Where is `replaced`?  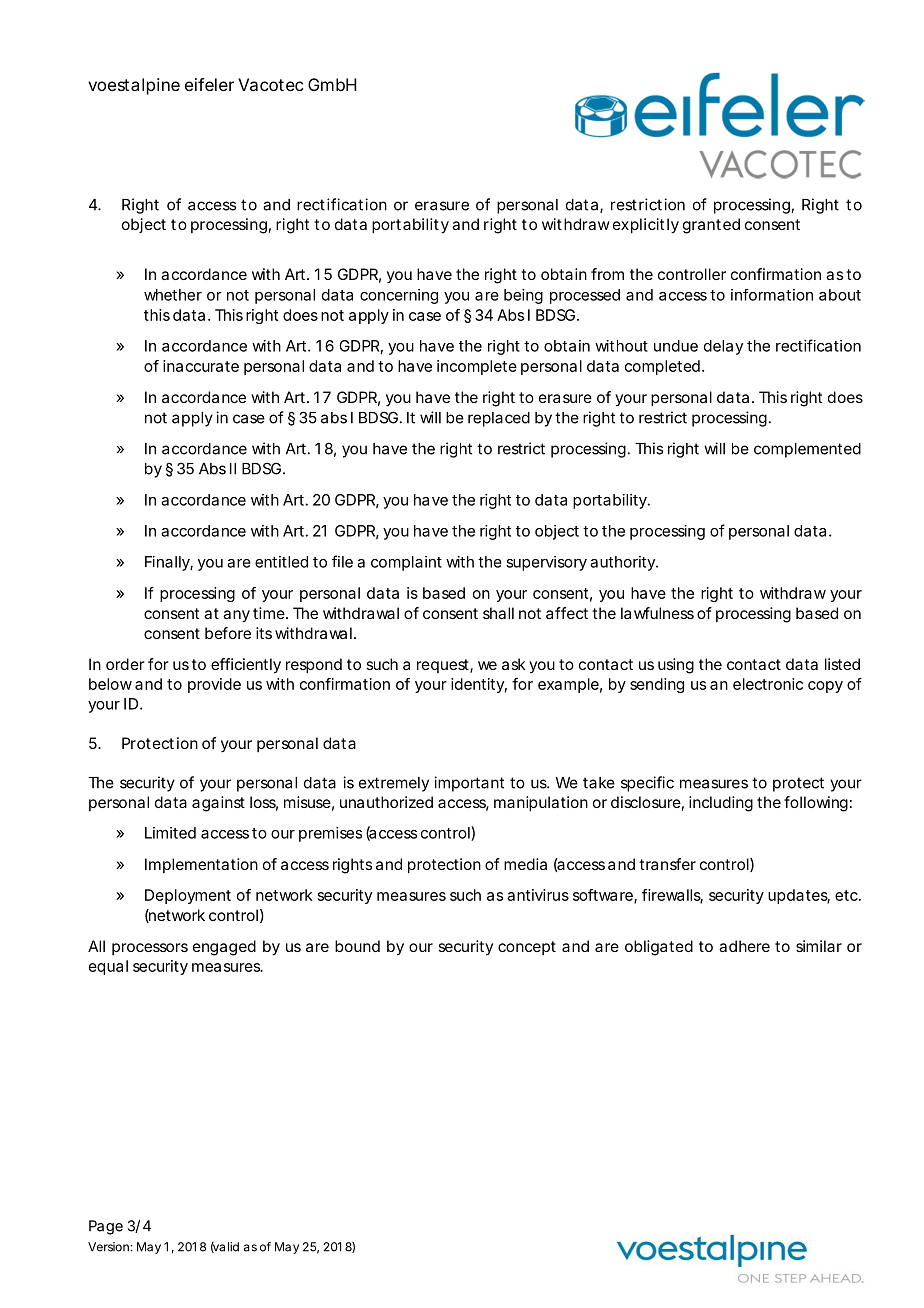 replaced is located at coordinates (499, 419).
